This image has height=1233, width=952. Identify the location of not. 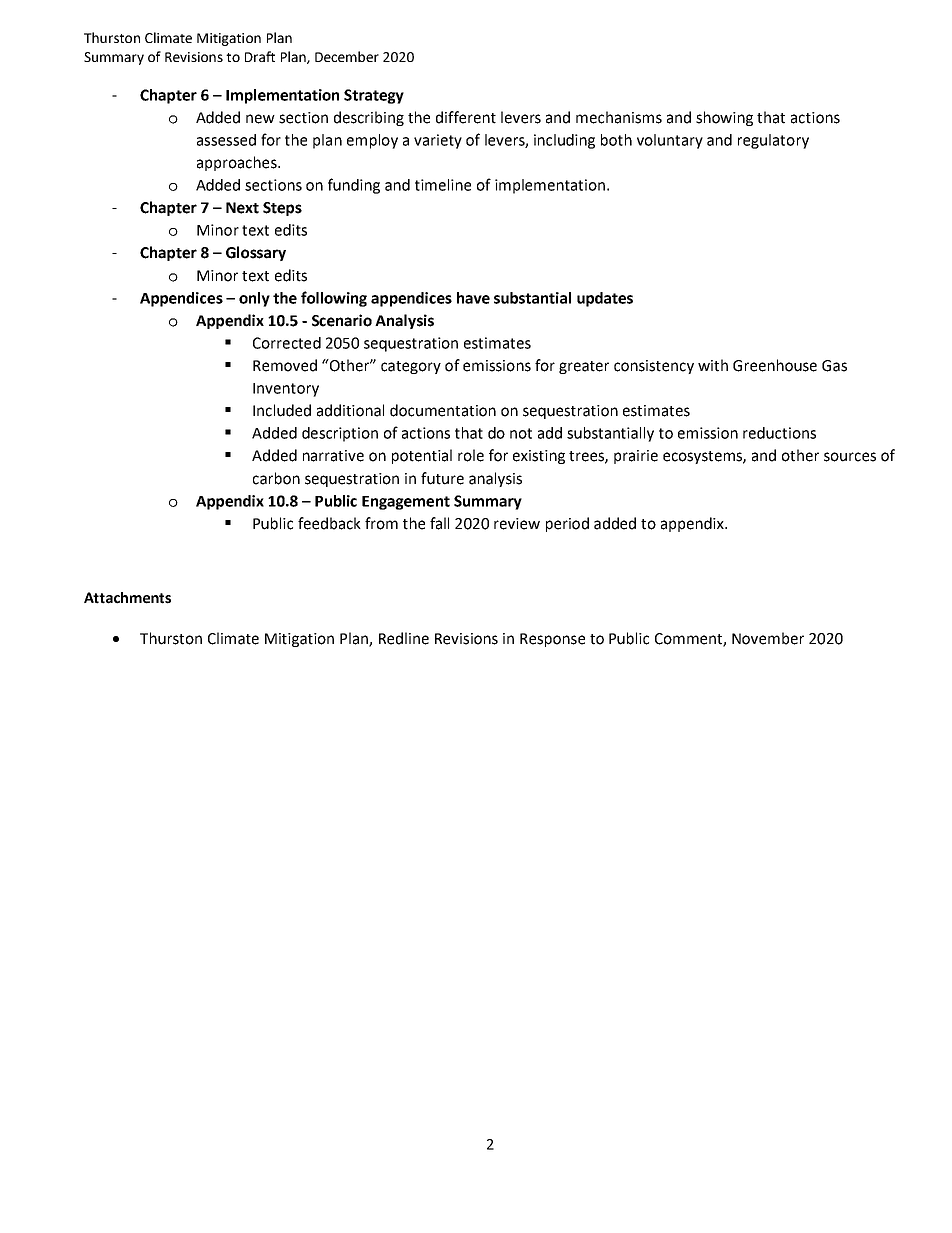
(521, 433).
